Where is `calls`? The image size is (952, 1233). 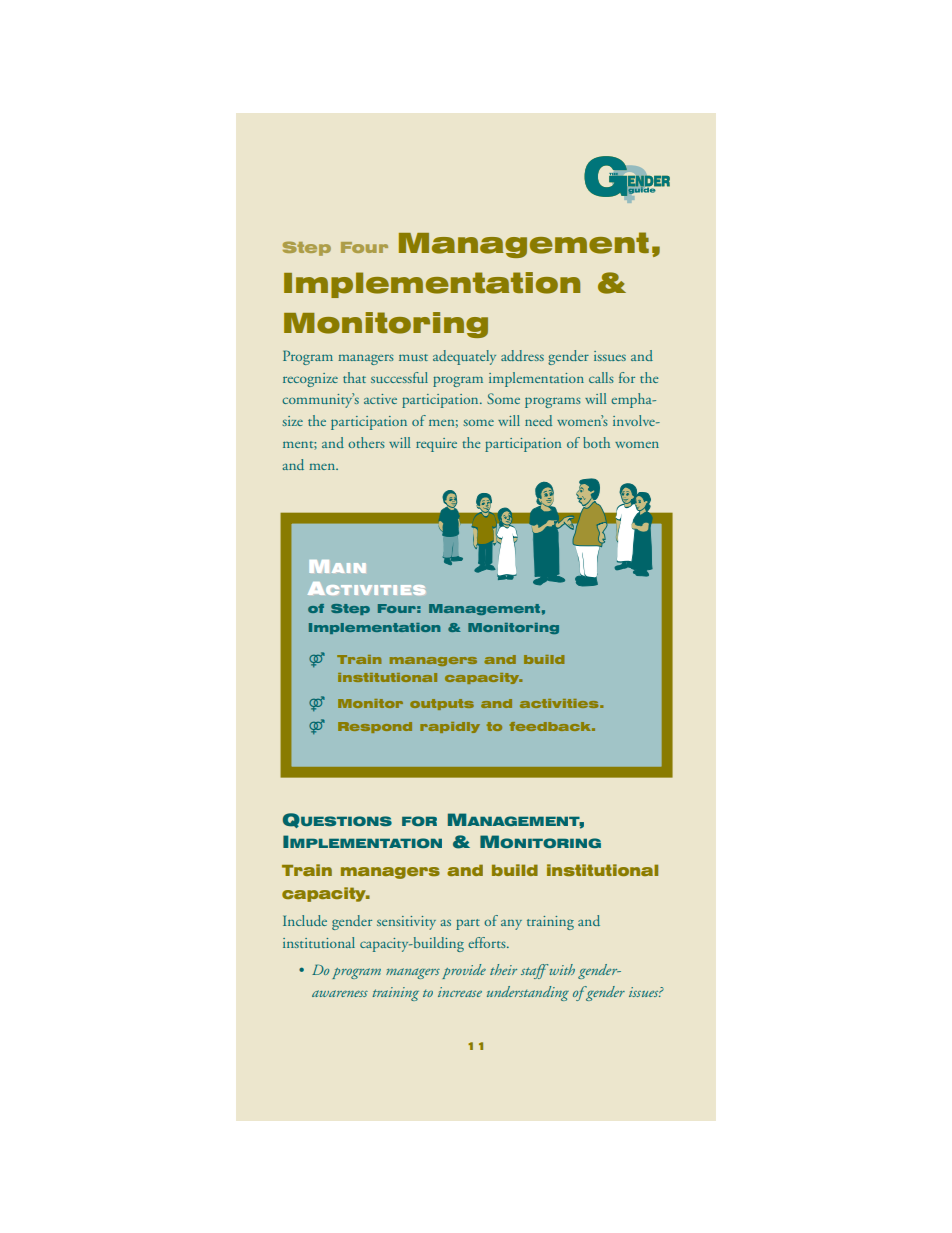
calls is located at coordinates (601, 377).
